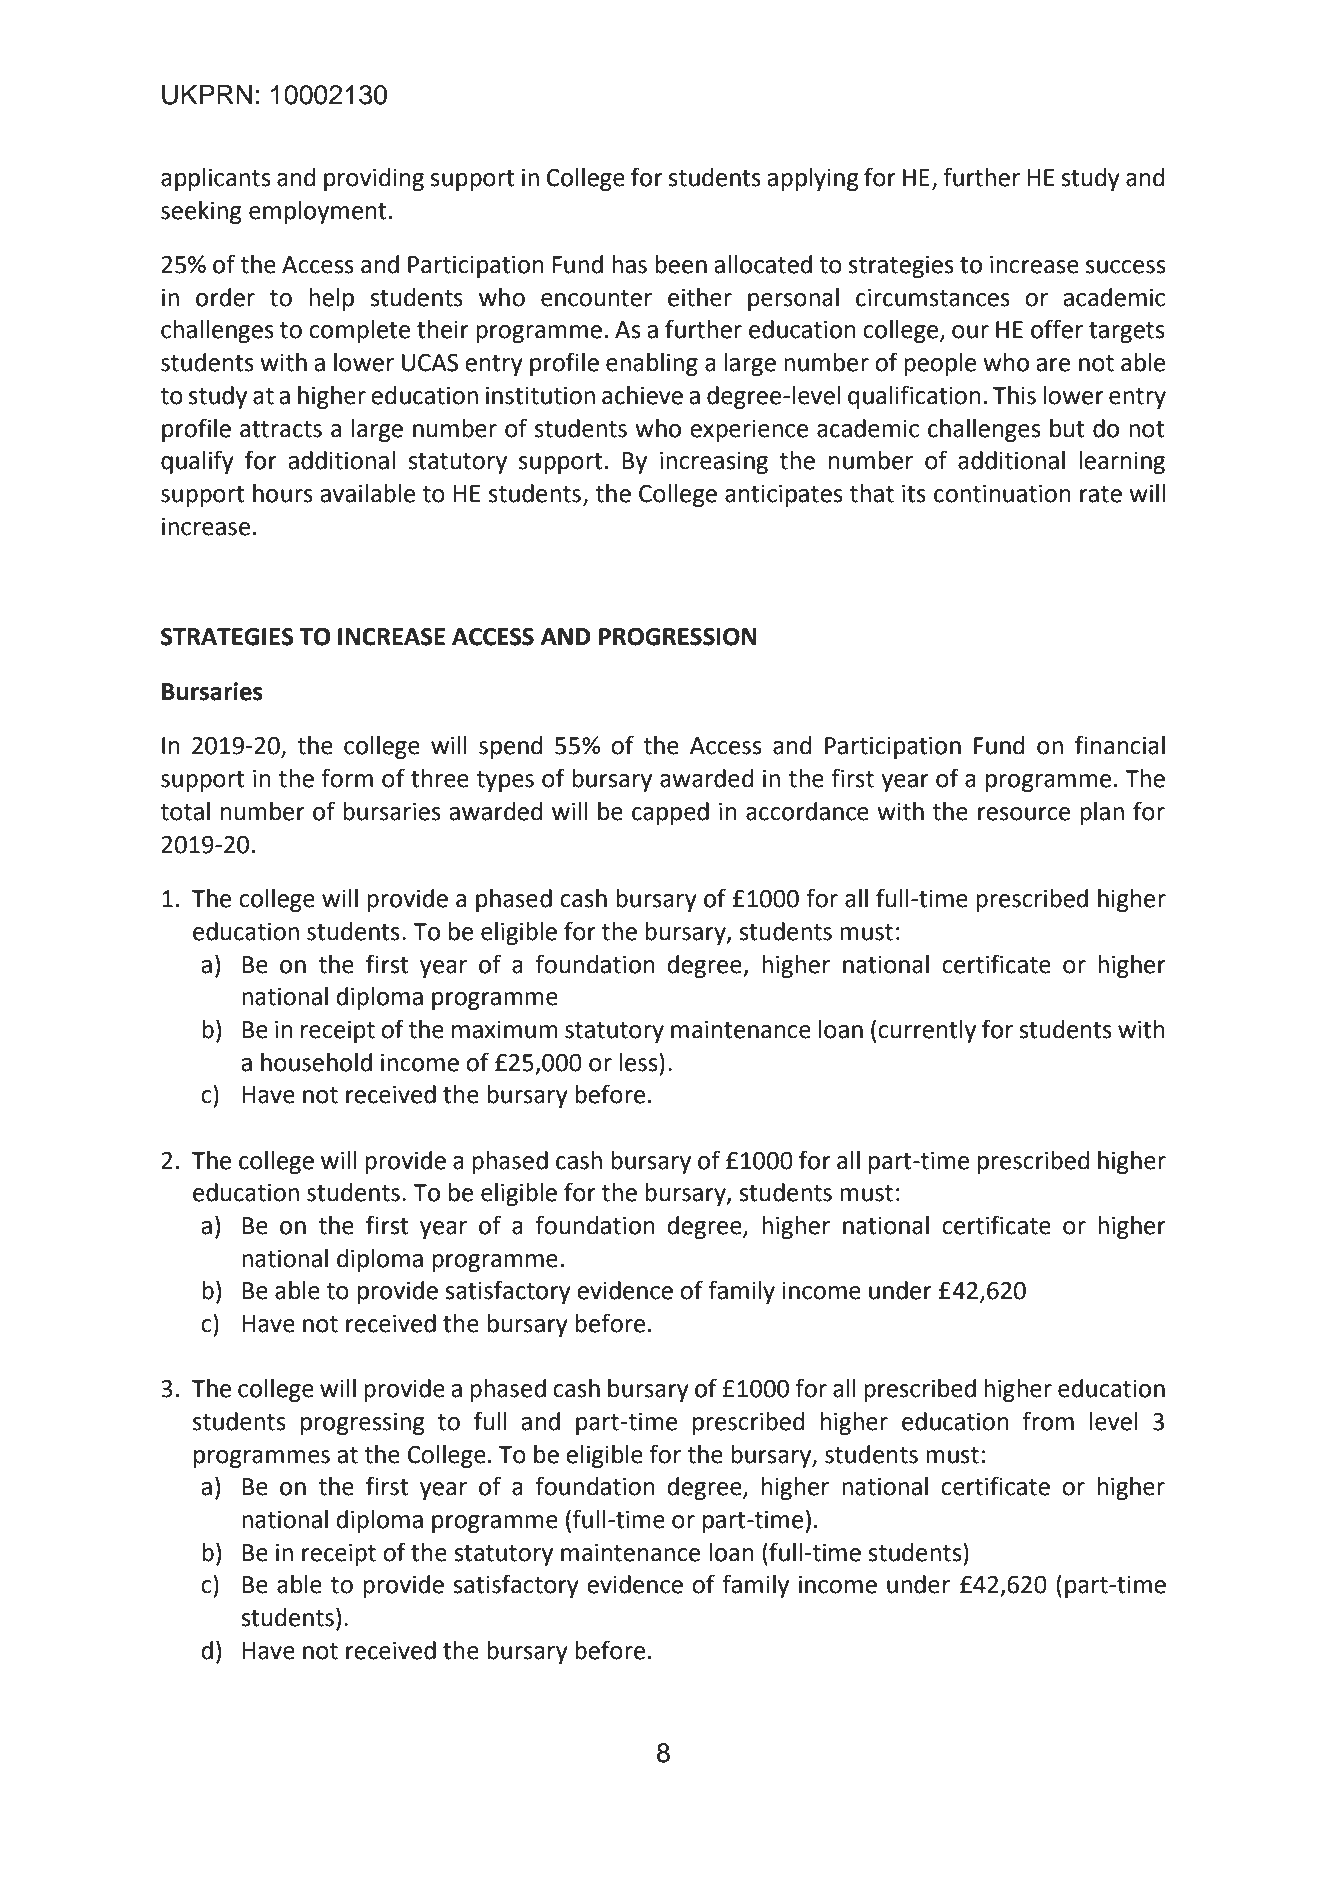 This image has width=1327, height=1877. Describe the element at coordinates (363, 1424) in the image. I see `progressing` at that location.
